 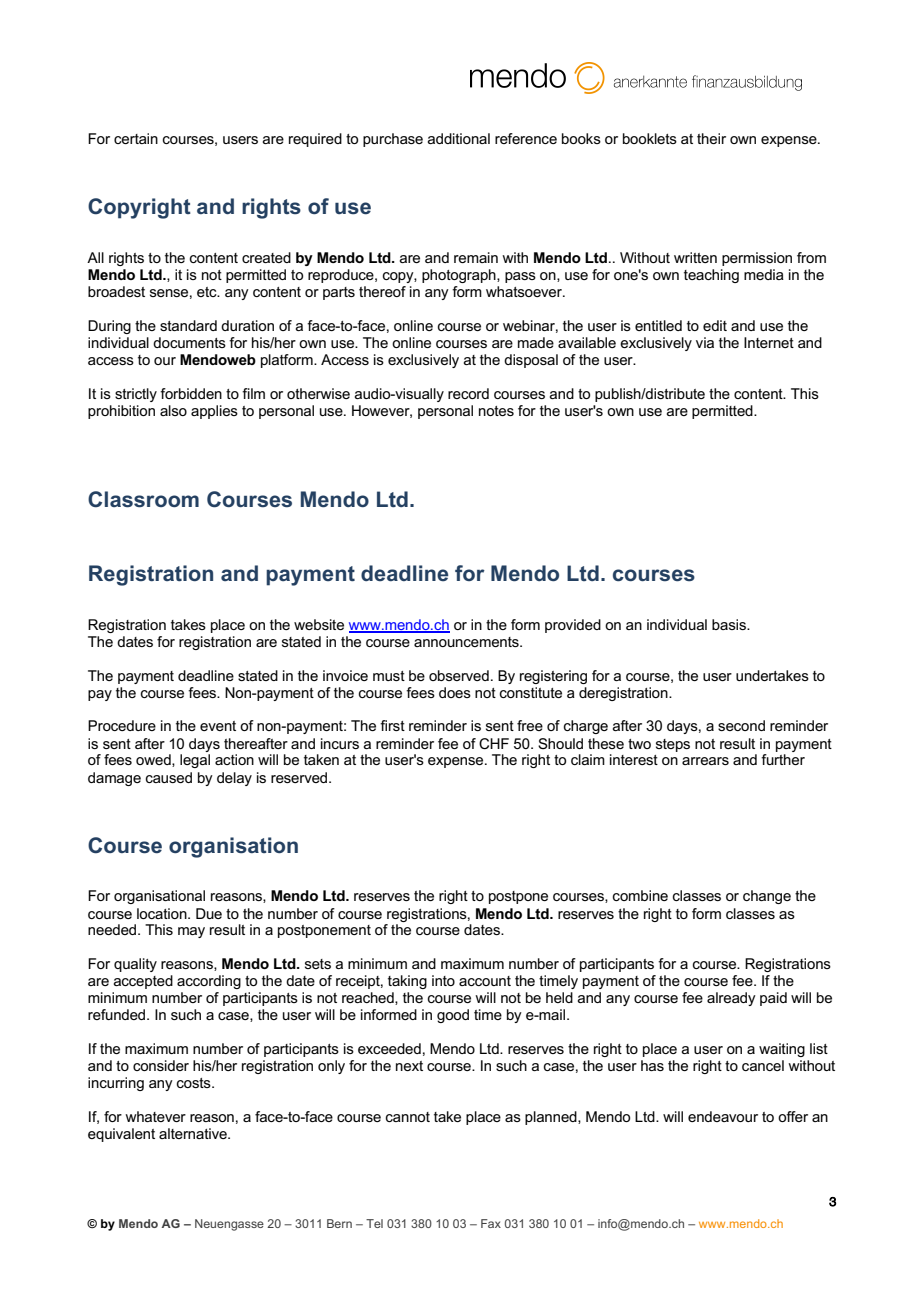 What do you see at coordinates (711, 138) in the document?
I see `their` at bounding box center [711, 138].
